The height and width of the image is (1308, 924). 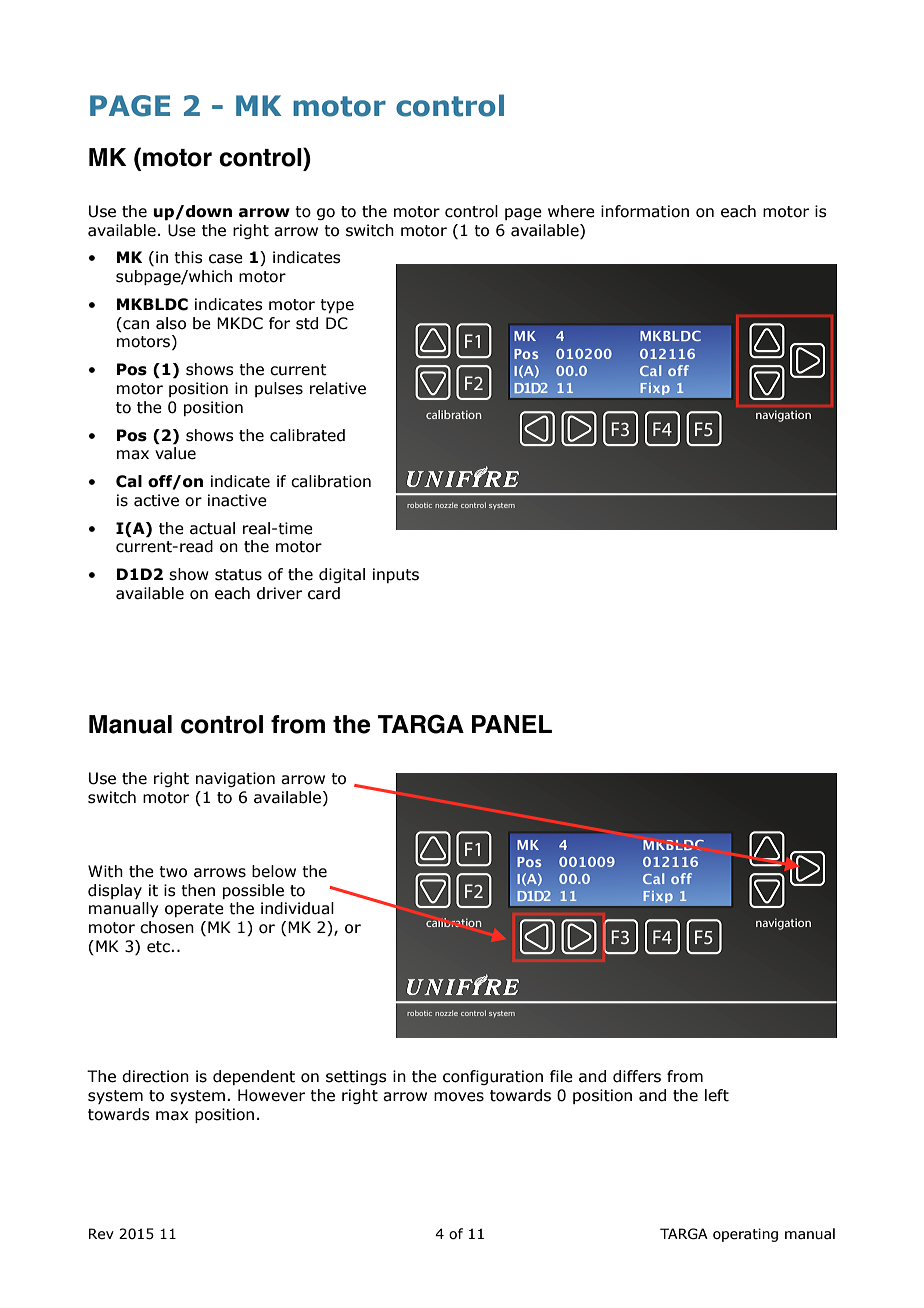 I want to click on card, so click(x=324, y=593).
